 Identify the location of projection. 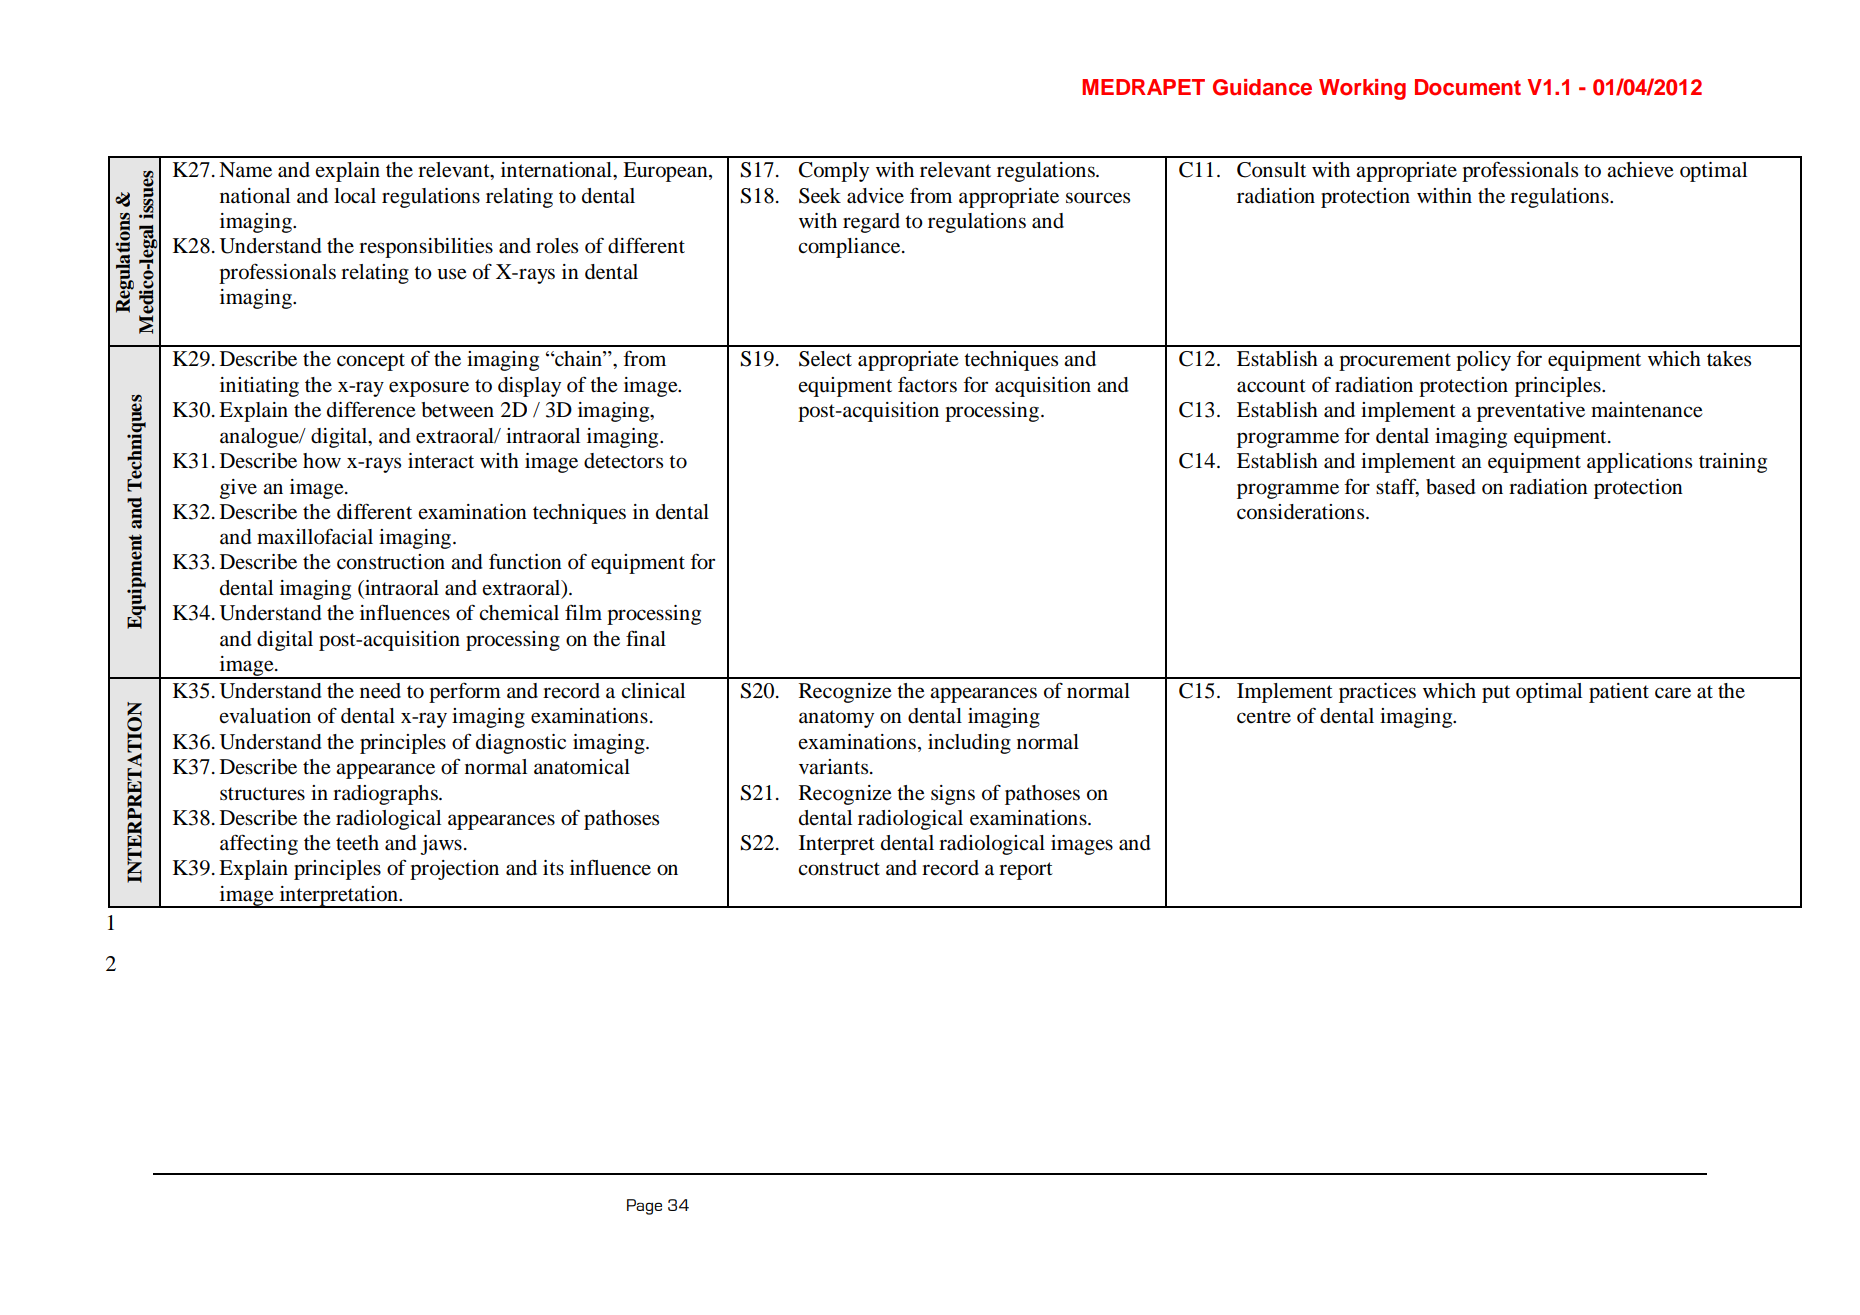
(454, 870).
